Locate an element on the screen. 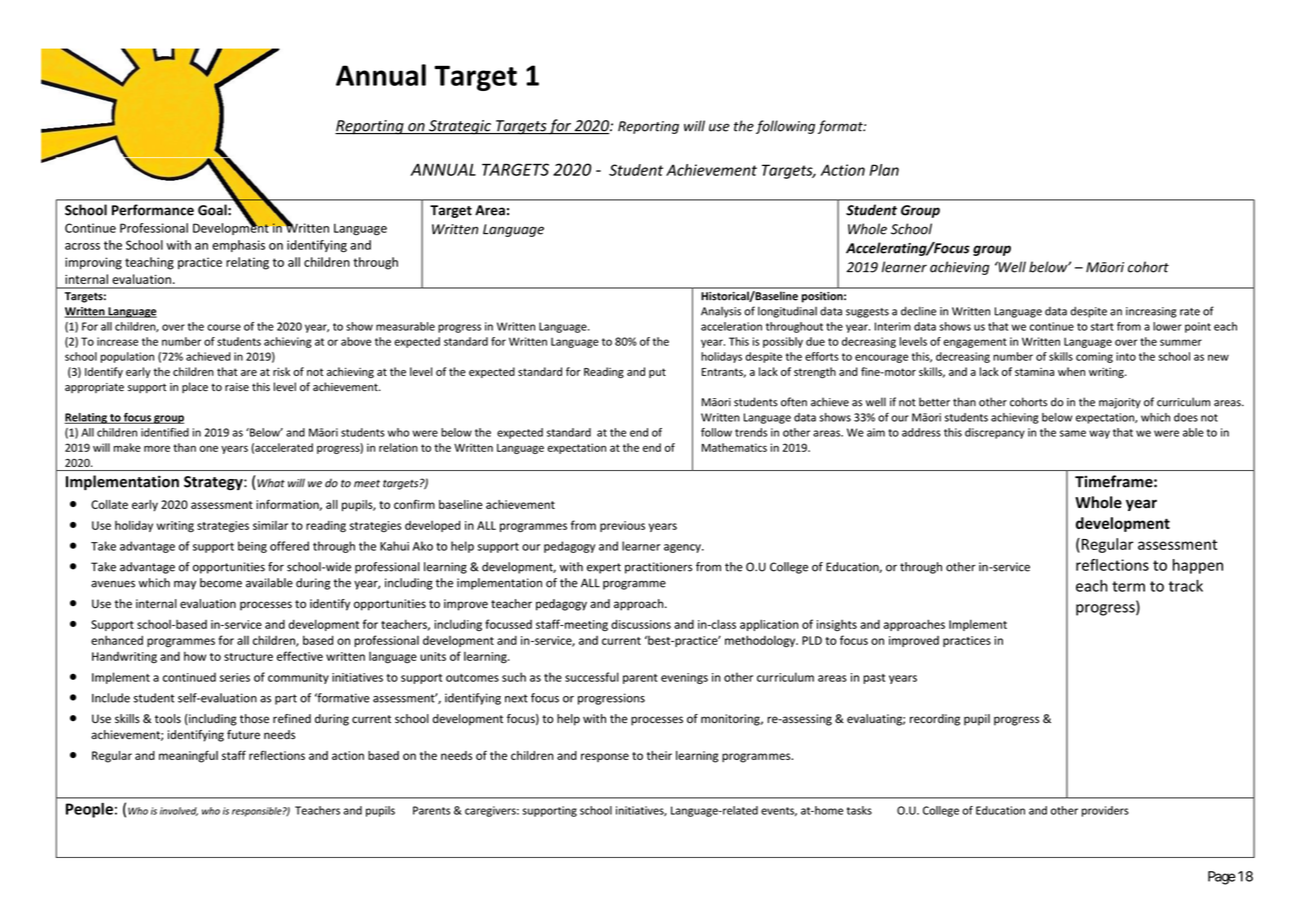 The width and height of the screenshot is (1308, 924). Plan is located at coordinates (884, 170).
